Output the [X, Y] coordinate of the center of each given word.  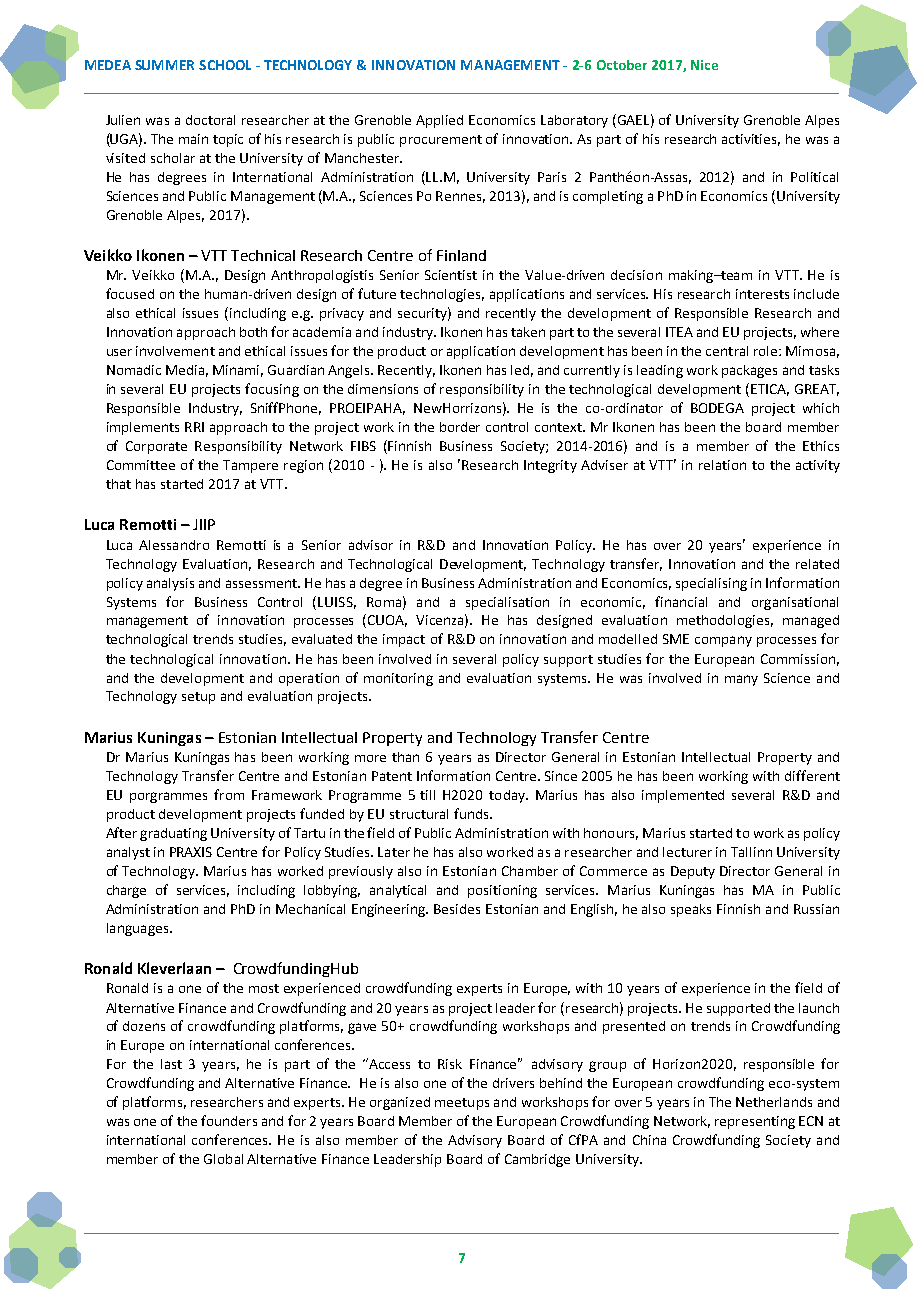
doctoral [210, 120]
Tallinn [751, 852]
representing [755, 1122]
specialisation [507, 603]
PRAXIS [191, 852]
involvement [175, 351]
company [723, 641]
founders [229, 1120]
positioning [502, 891]
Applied [439, 121]
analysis [170, 584]
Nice [704, 65]
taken [528, 332]
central [727, 351]
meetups [462, 1104]
